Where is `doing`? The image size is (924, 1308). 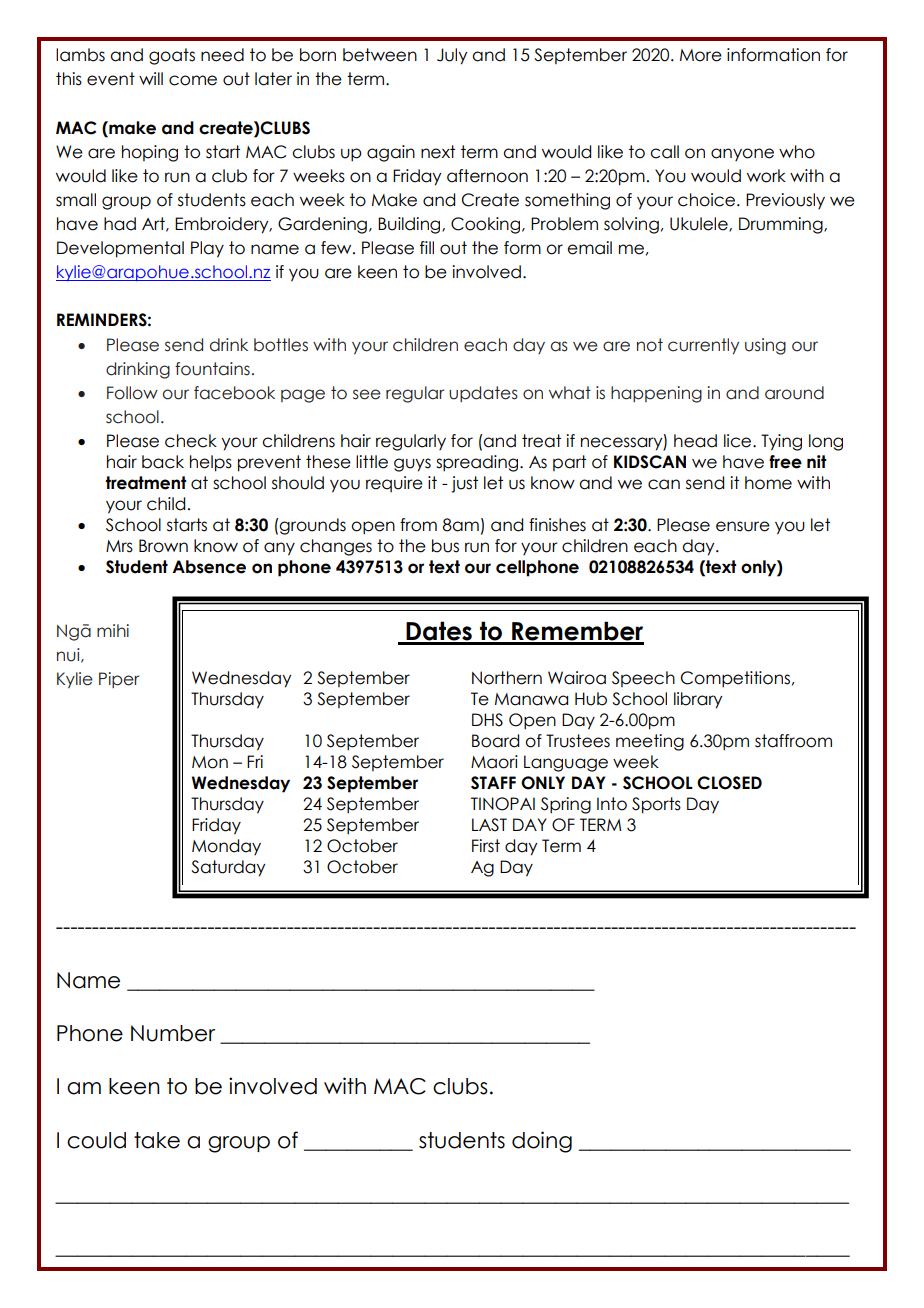 doing is located at coordinates (542, 1142).
